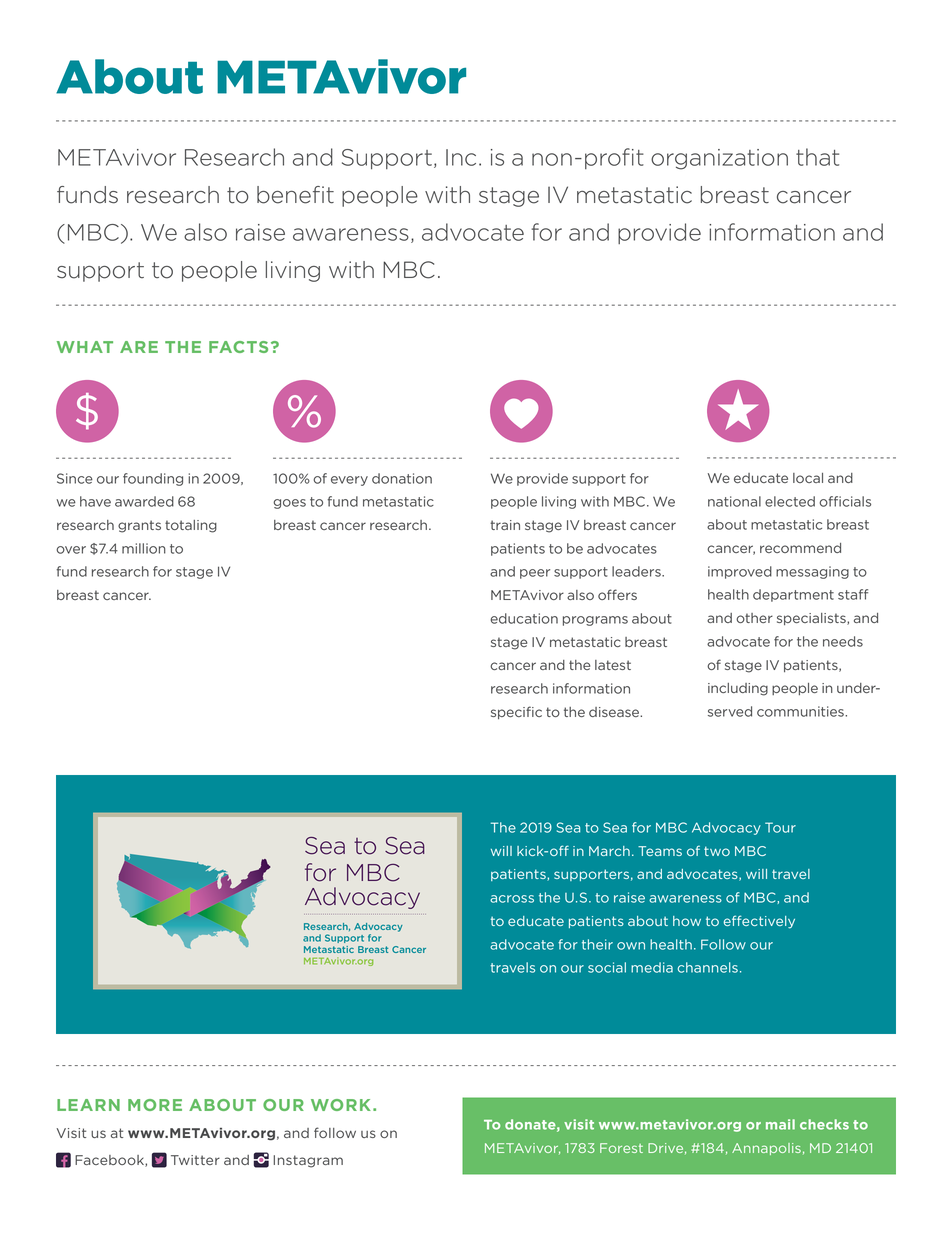 The height and width of the document is (1233, 952). Describe the element at coordinates (524, 618) in the document. I see `education` at that location.
